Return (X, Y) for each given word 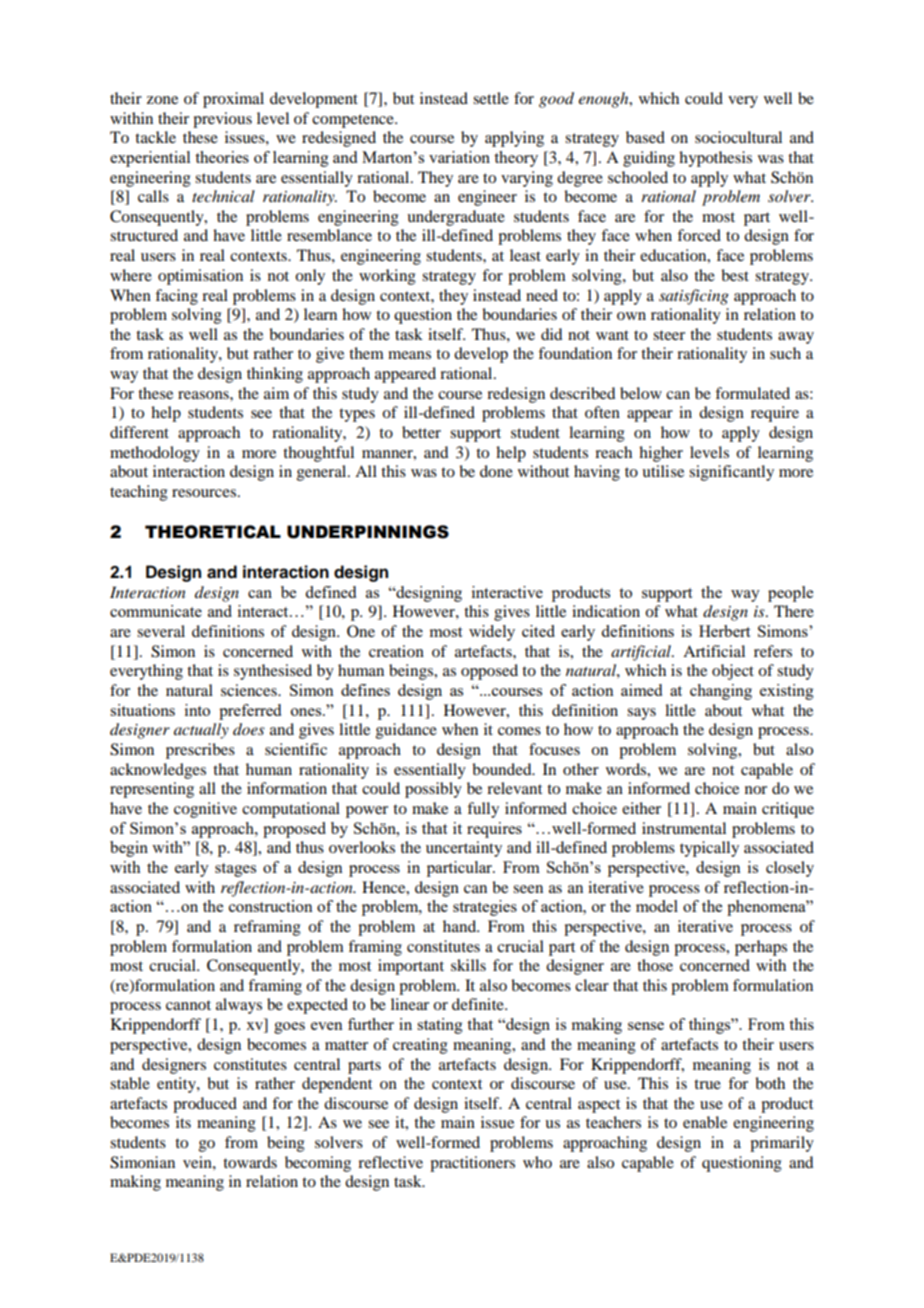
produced (205, 1105)
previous (222, 120)
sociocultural (738, 137)
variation (459, 157)
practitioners (472, 1164)
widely (492, 633)
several (161, 631)
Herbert (724, 631)
